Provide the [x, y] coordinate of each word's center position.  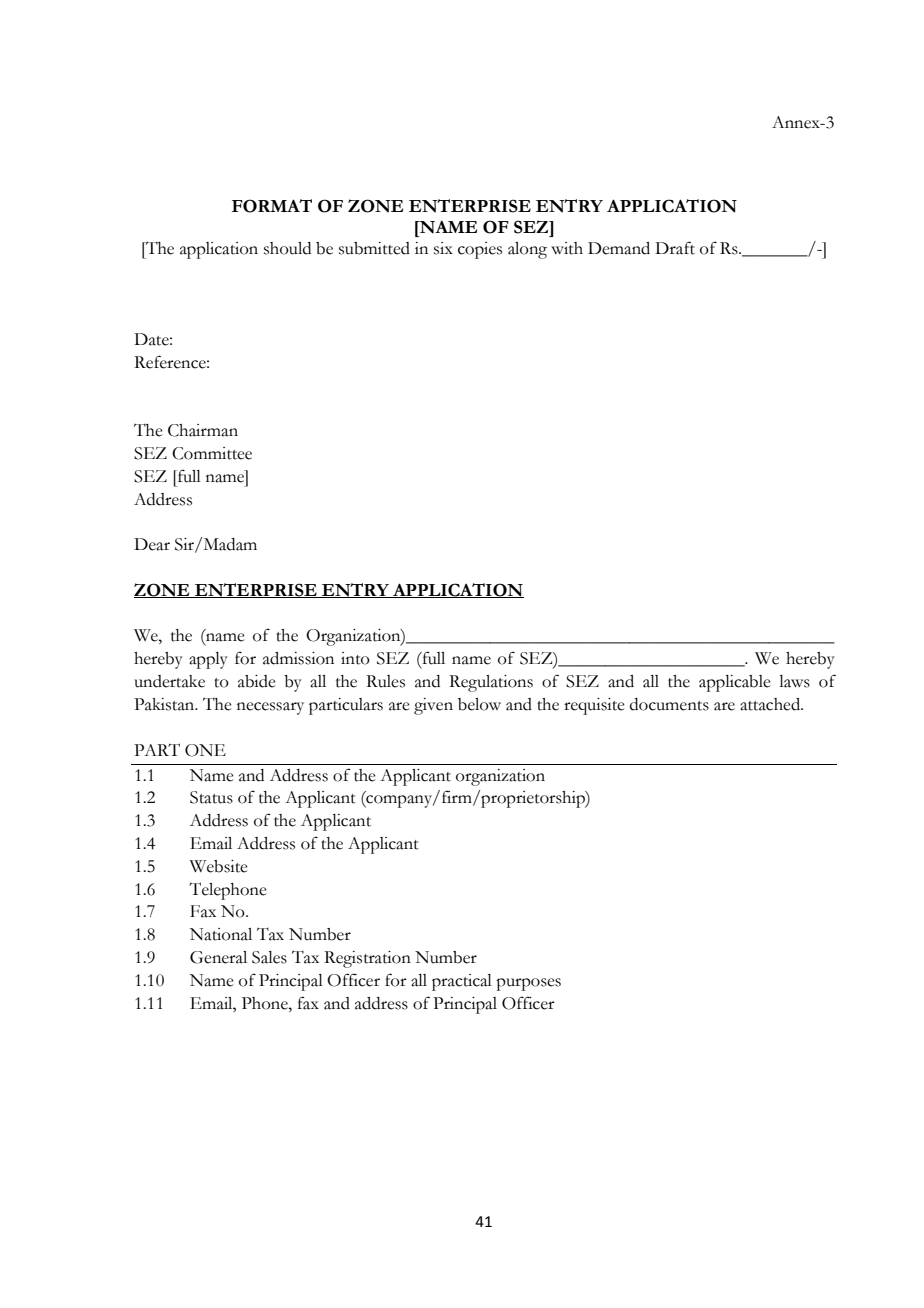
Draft [675, 248]
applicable [735, 683]
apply [208, 660]
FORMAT [272, 206]
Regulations [491, 683]
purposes [528, 984]
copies [480, 250]
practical [462, 982]
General [218, 957]
